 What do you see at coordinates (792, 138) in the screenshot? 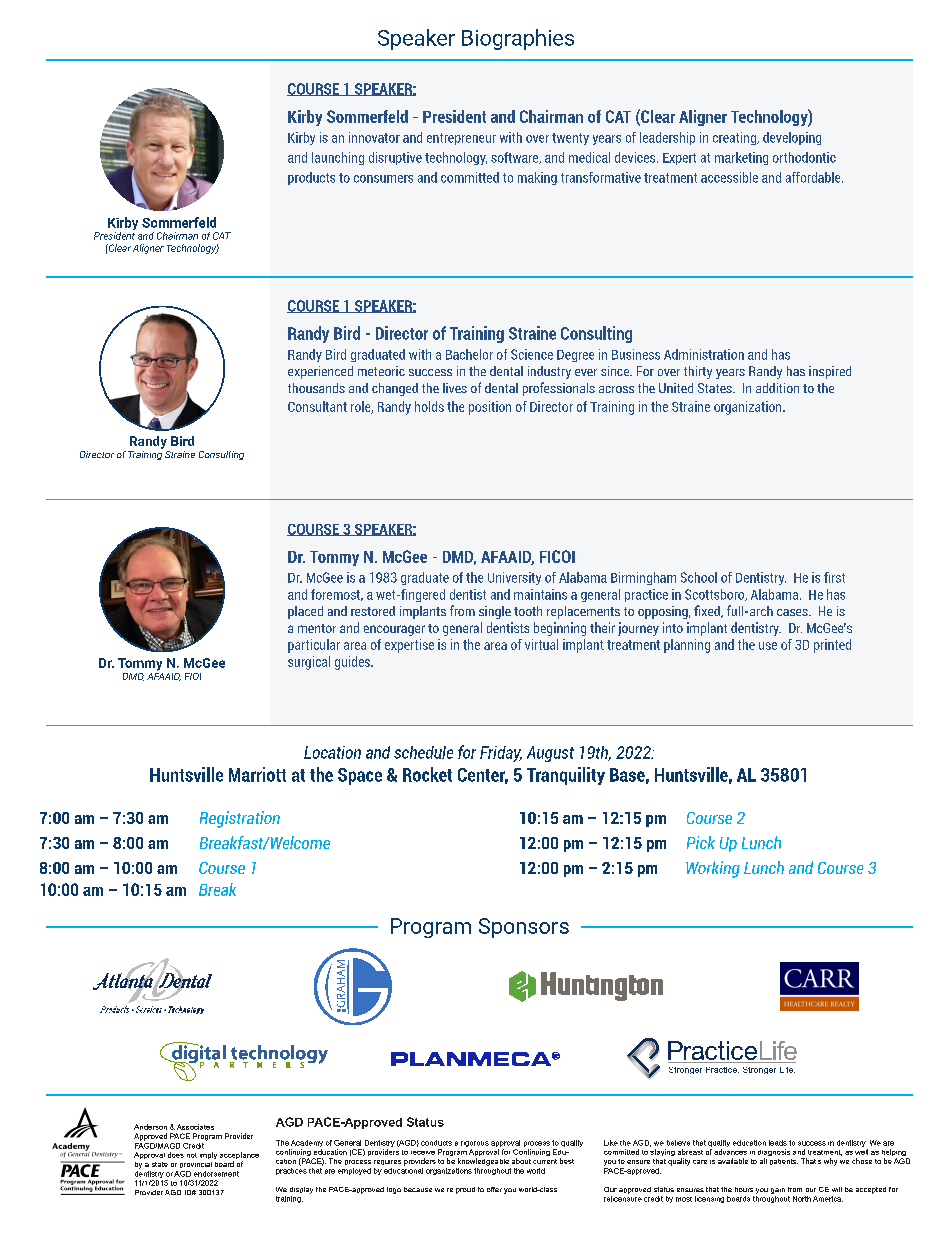
I see `developing` at bounding box center [792, 138].
